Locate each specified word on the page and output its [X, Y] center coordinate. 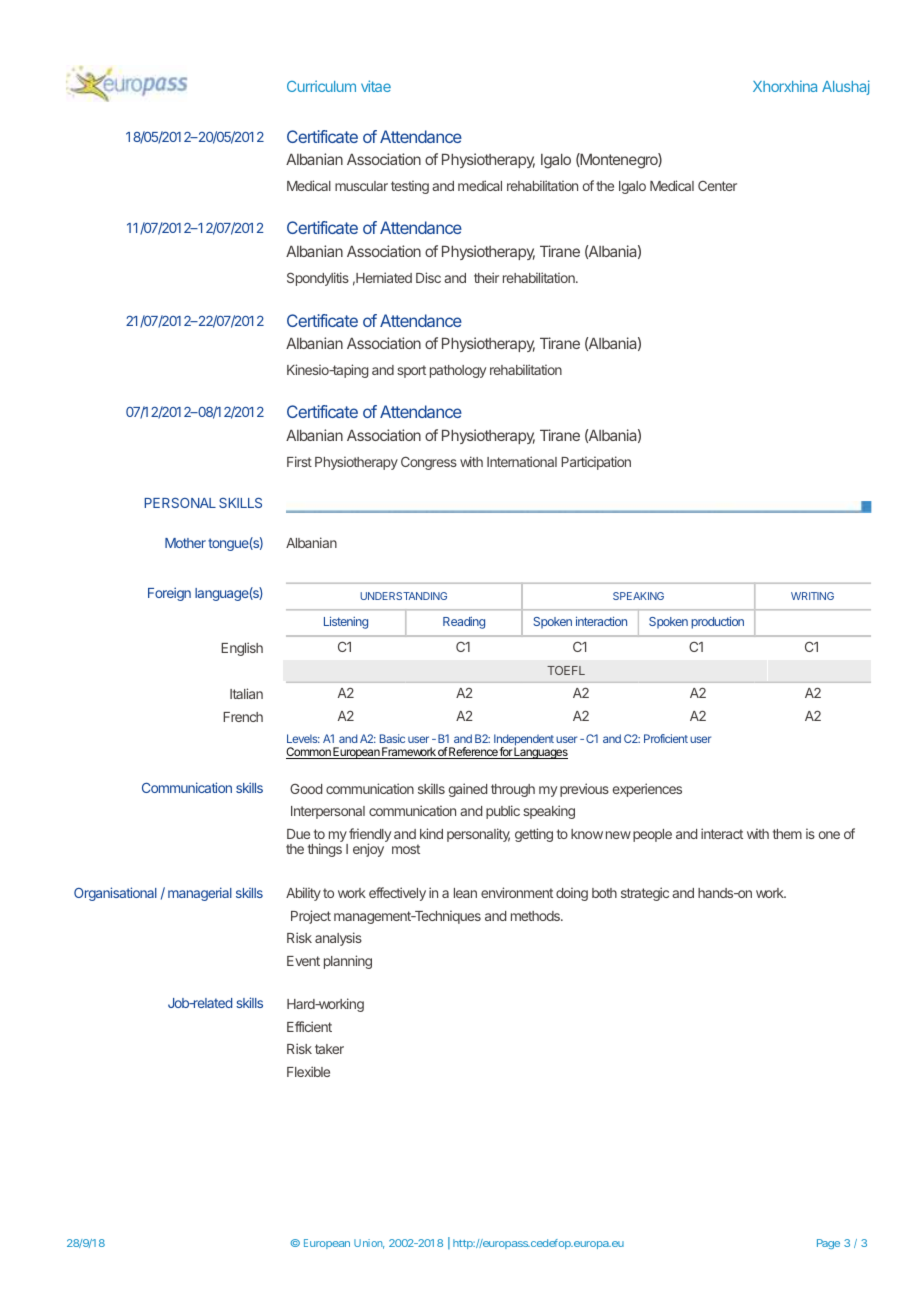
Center [717, 186]
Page [828, 1244]
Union [369, 1244]
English [242, 649]
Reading [464, 623]
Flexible [308, 1071]
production [717, 622]
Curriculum [321, 86]
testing [410, 187]
